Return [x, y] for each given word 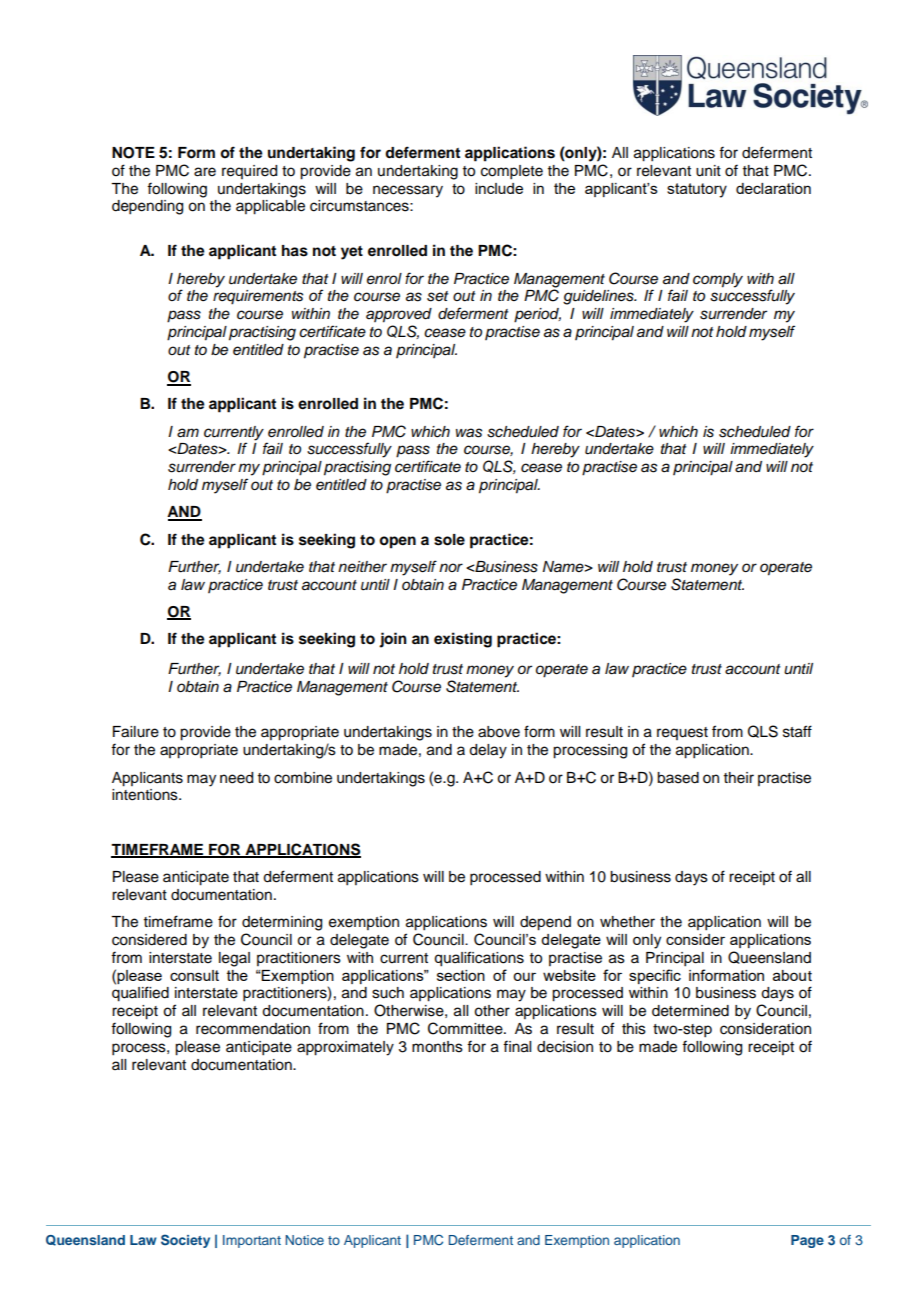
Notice [304, 1240]
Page [807, 1241]
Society [185, 1241]
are [205, 172]
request [682, 733]
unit [708, 171]
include [499, 188]
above [499, 732]
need [236, 778]
